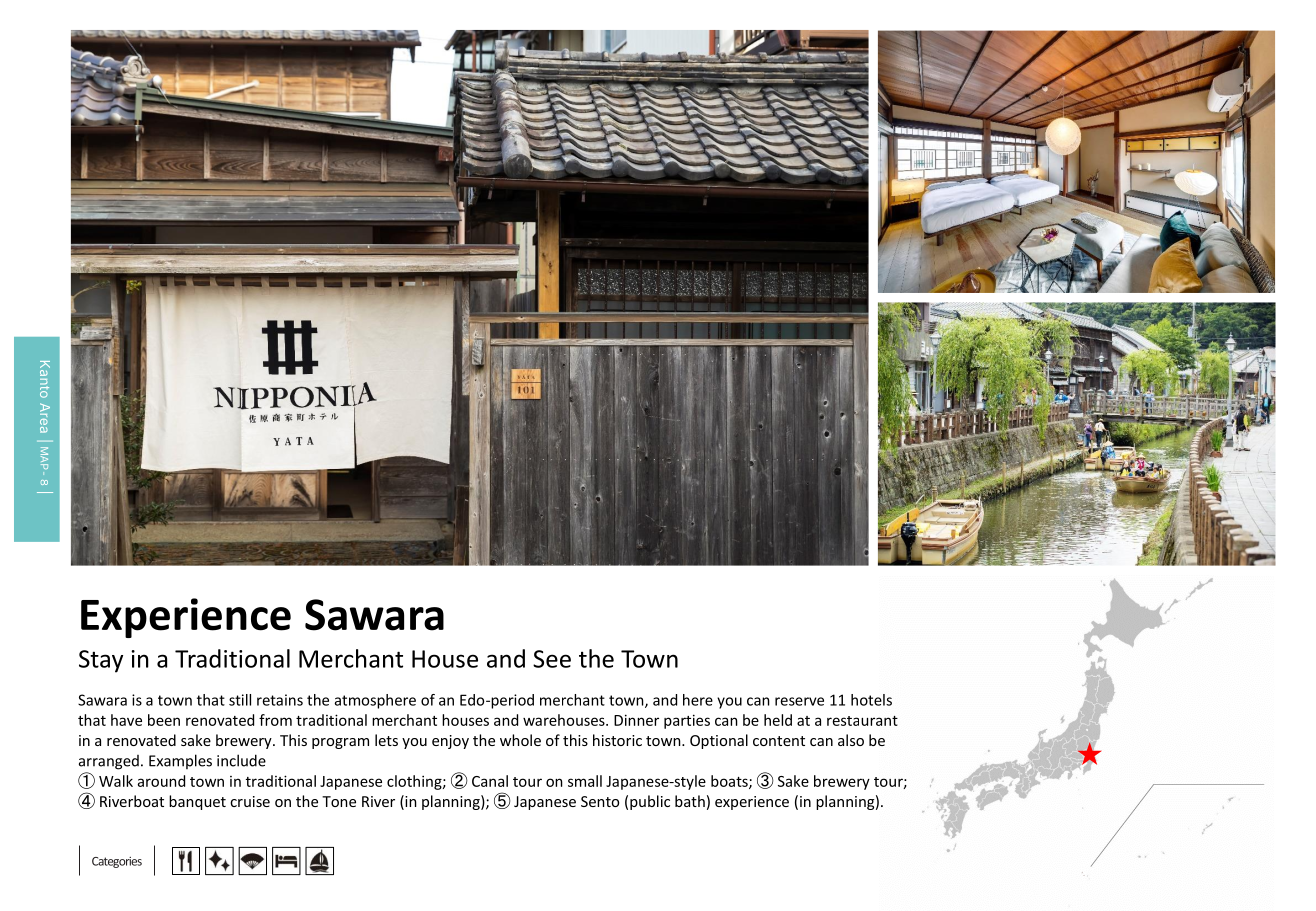  What do you see at coordinates (552, 659) in the image?
I see `See` at bounding box center [552, 659].
